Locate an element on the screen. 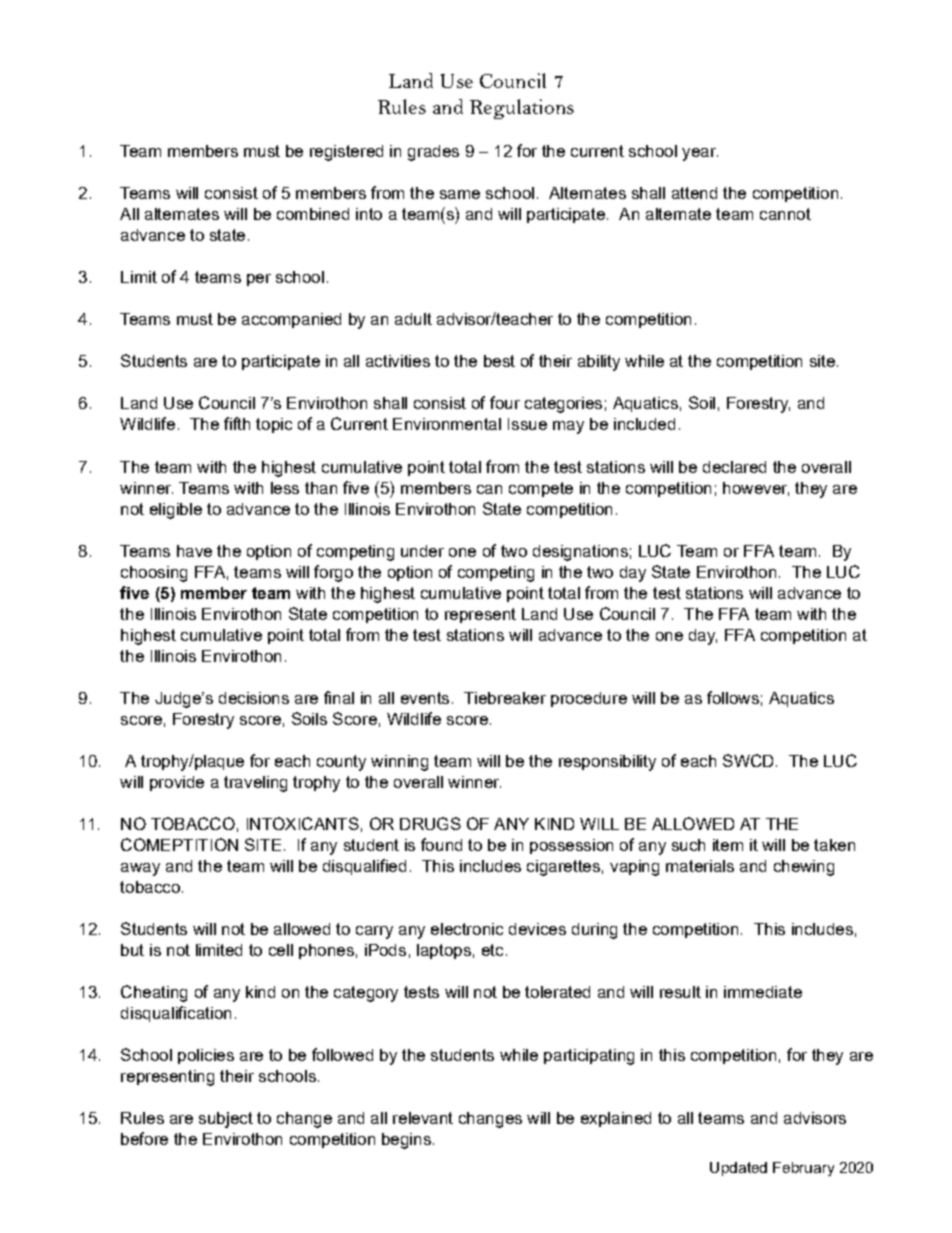 This screenshot has height=1233, width=952. electronic is located at coordinates (467, 929).
